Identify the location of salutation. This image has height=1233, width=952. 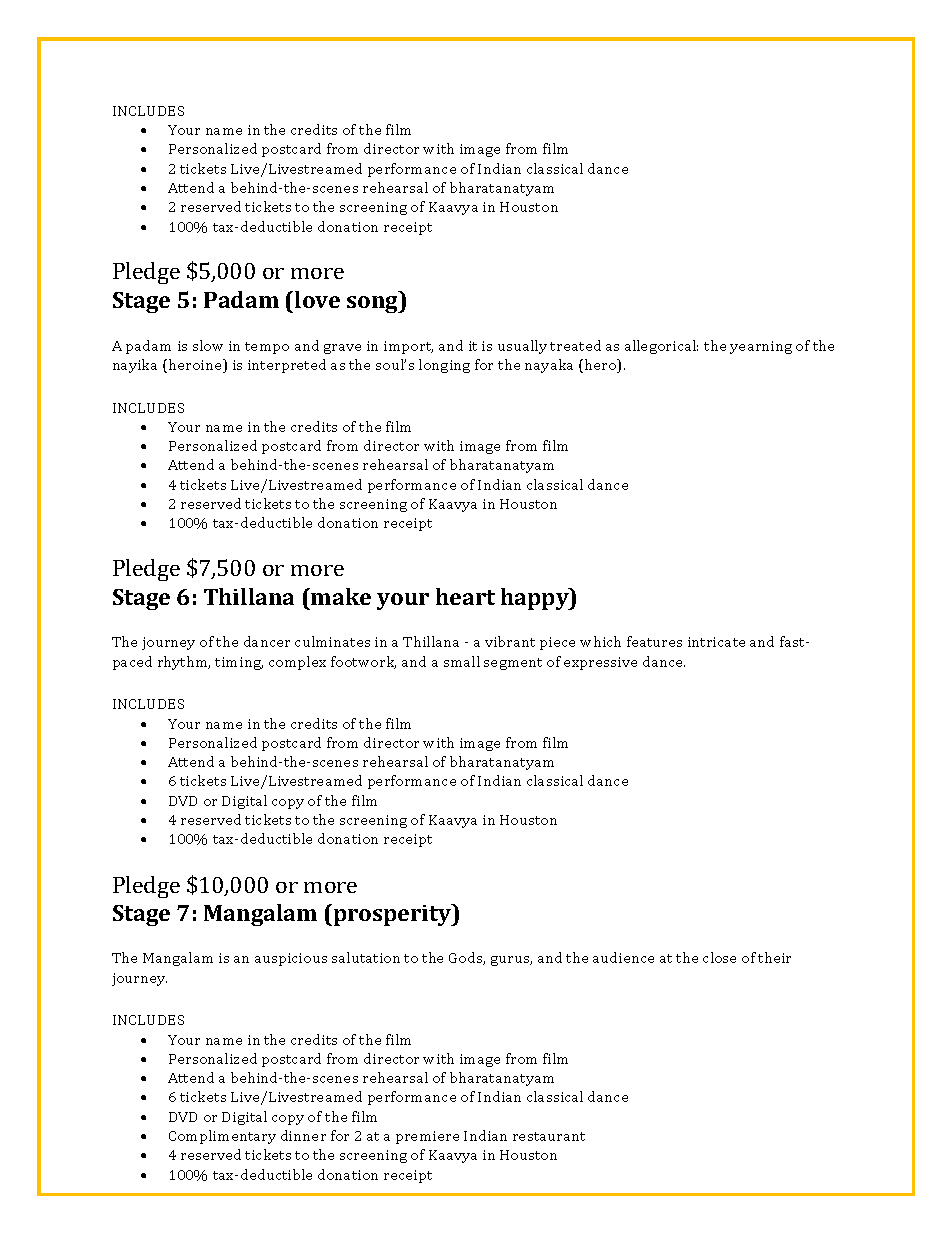
(366, 957).
